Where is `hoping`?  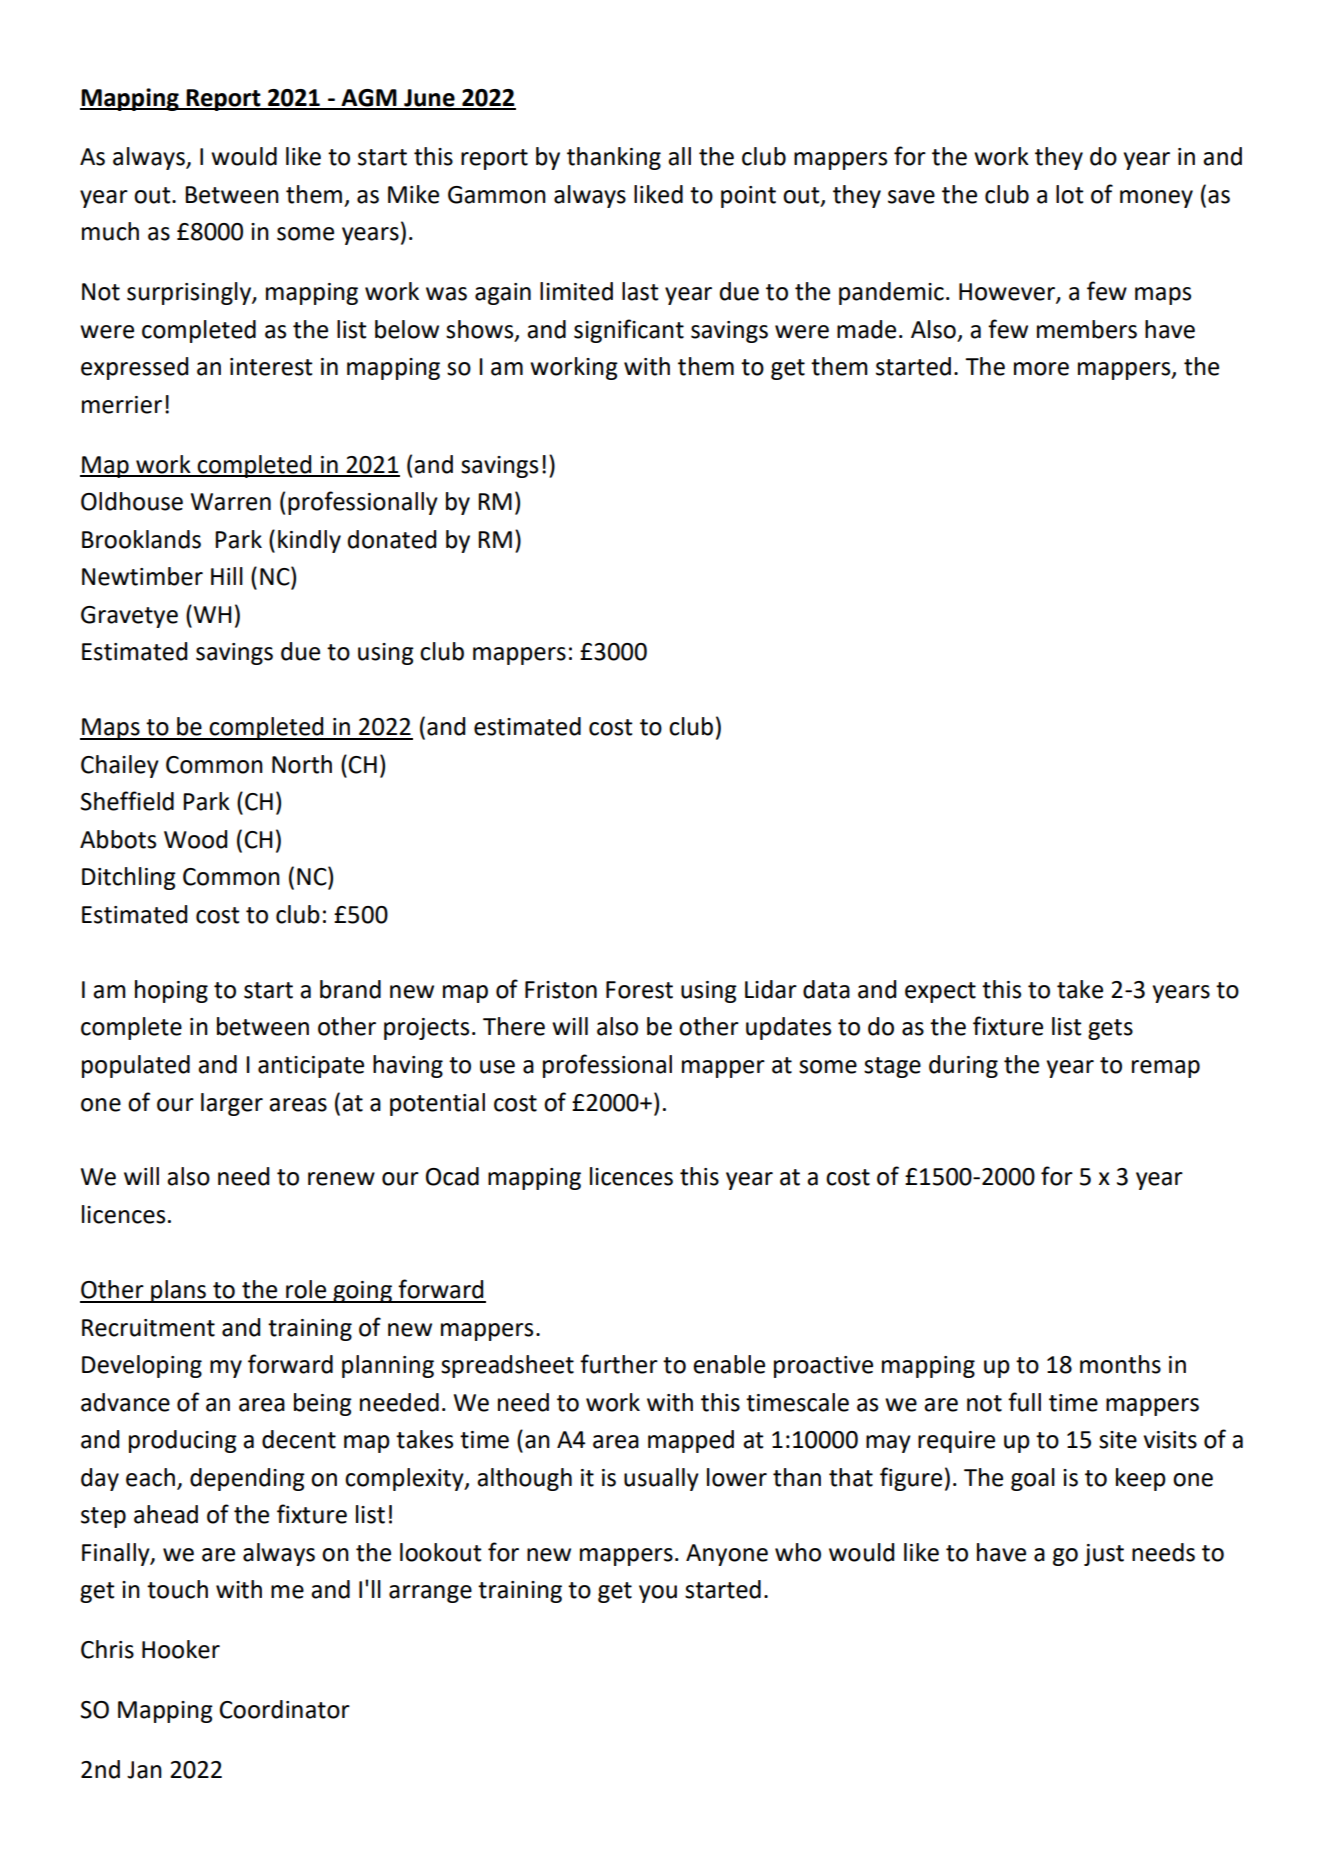
hoping is located at coordinates (171, 991).
